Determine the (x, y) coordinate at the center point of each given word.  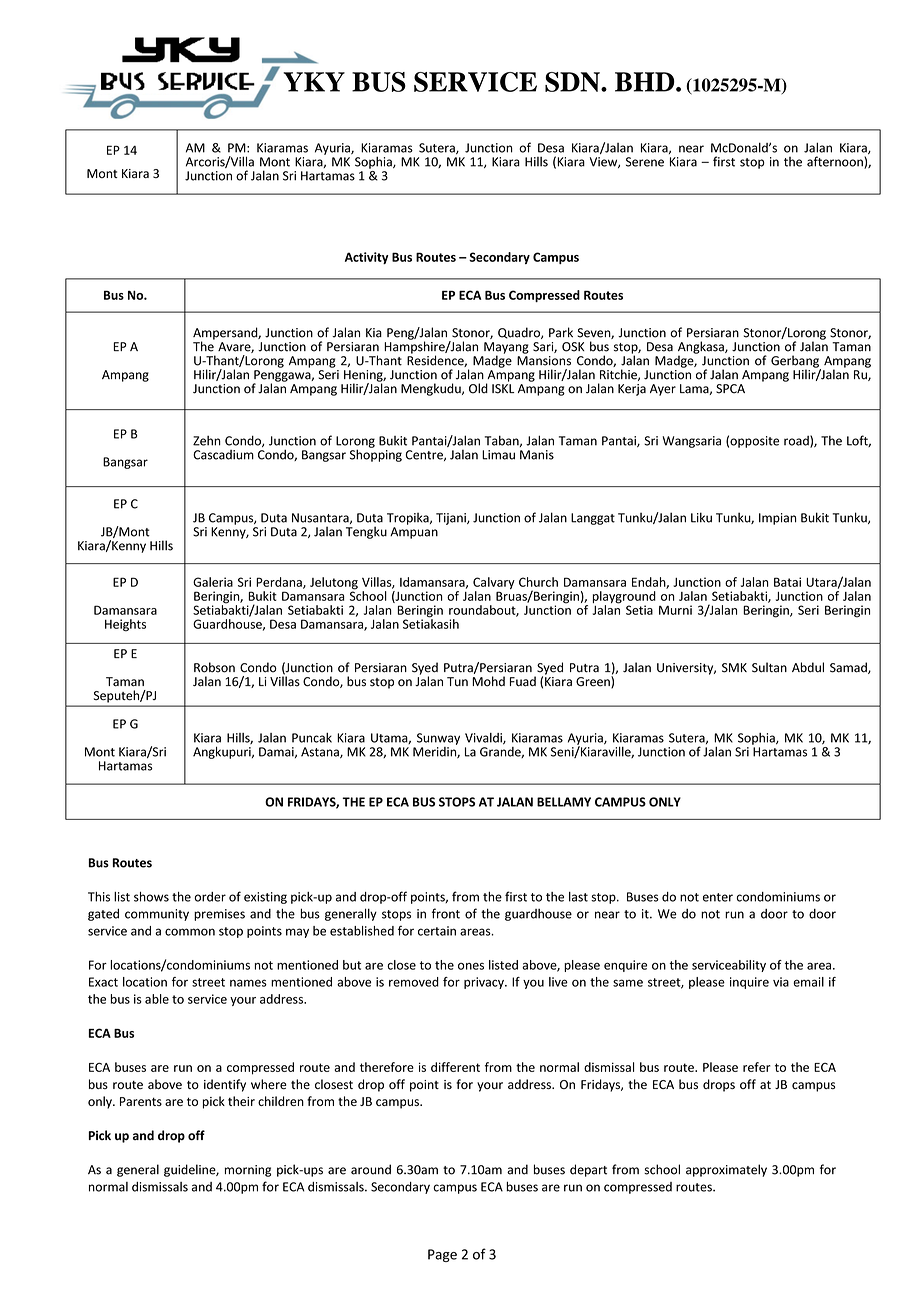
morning (248, 1171)
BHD (646, 82)
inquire (749, 983)
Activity (366, 258)
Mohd (488, 681)
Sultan (769, 667)
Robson (214, 667)
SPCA (730, 389)
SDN (573, 82)
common (190, 932)
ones (471, 966)
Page (442, 1255)
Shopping (376, 454)
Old (478, 388)
